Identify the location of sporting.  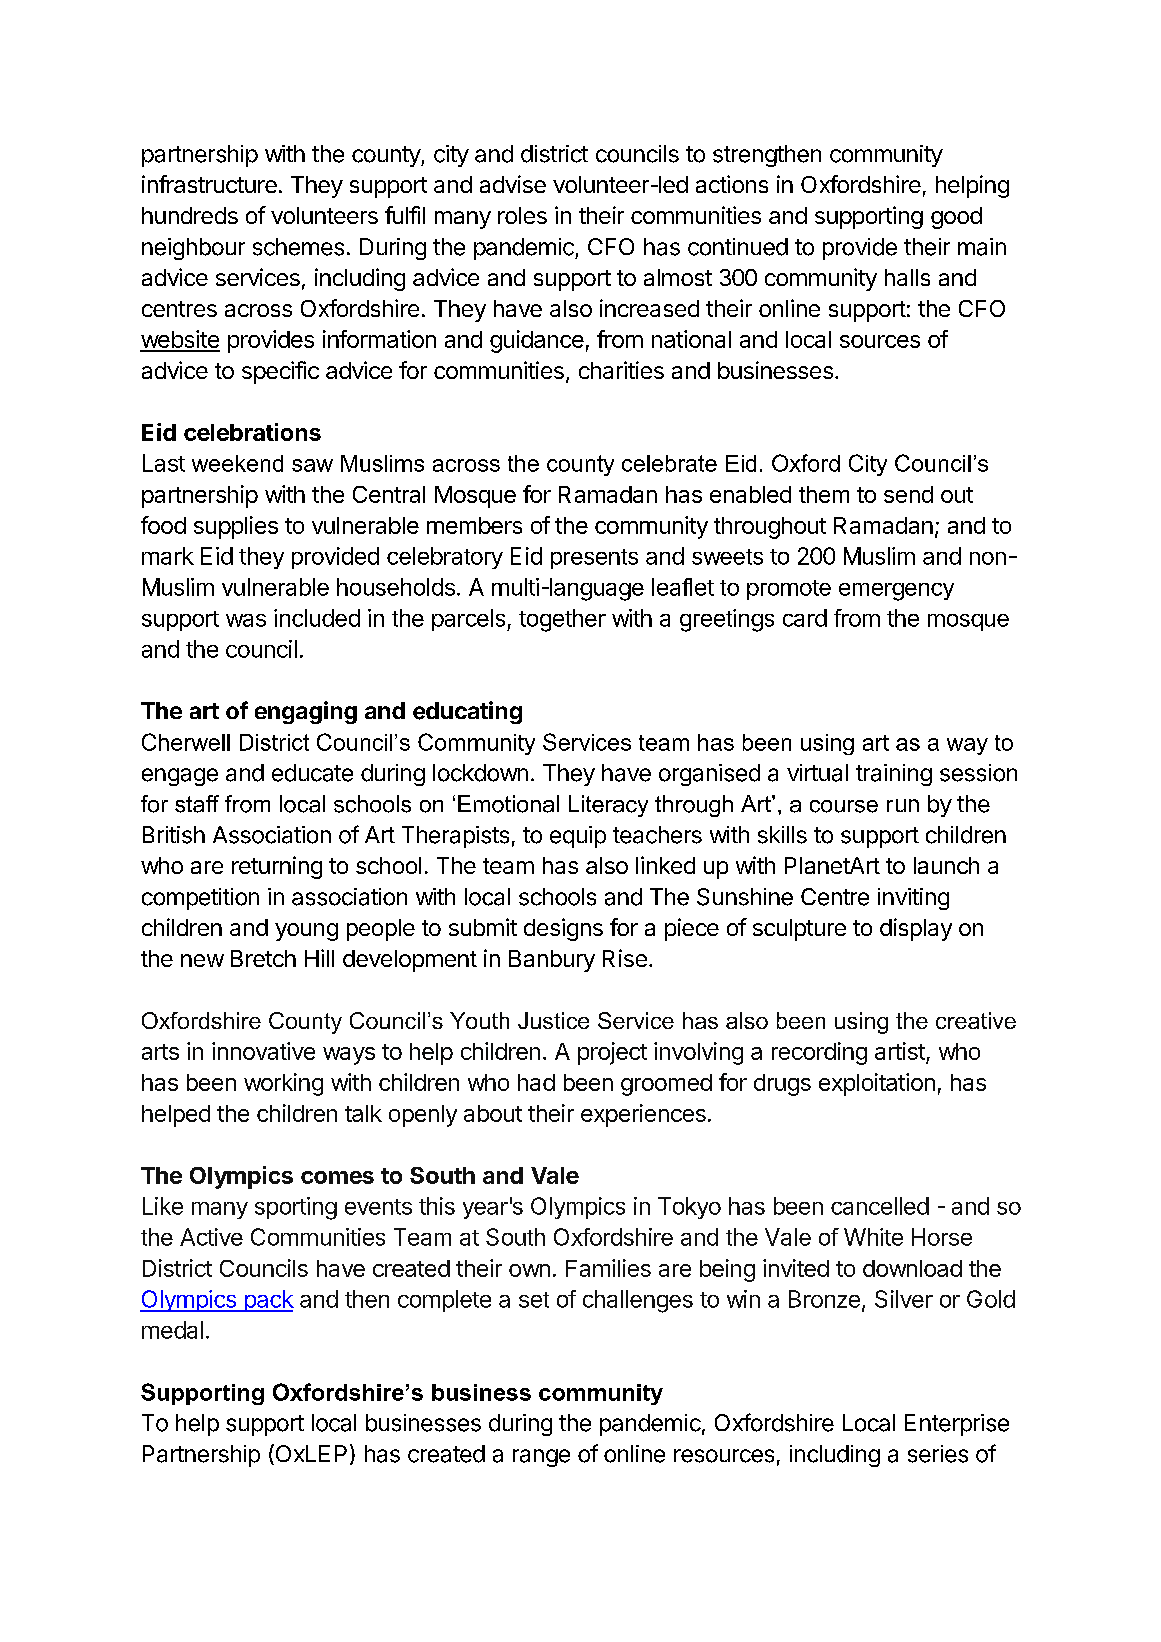
(296, 1208).
